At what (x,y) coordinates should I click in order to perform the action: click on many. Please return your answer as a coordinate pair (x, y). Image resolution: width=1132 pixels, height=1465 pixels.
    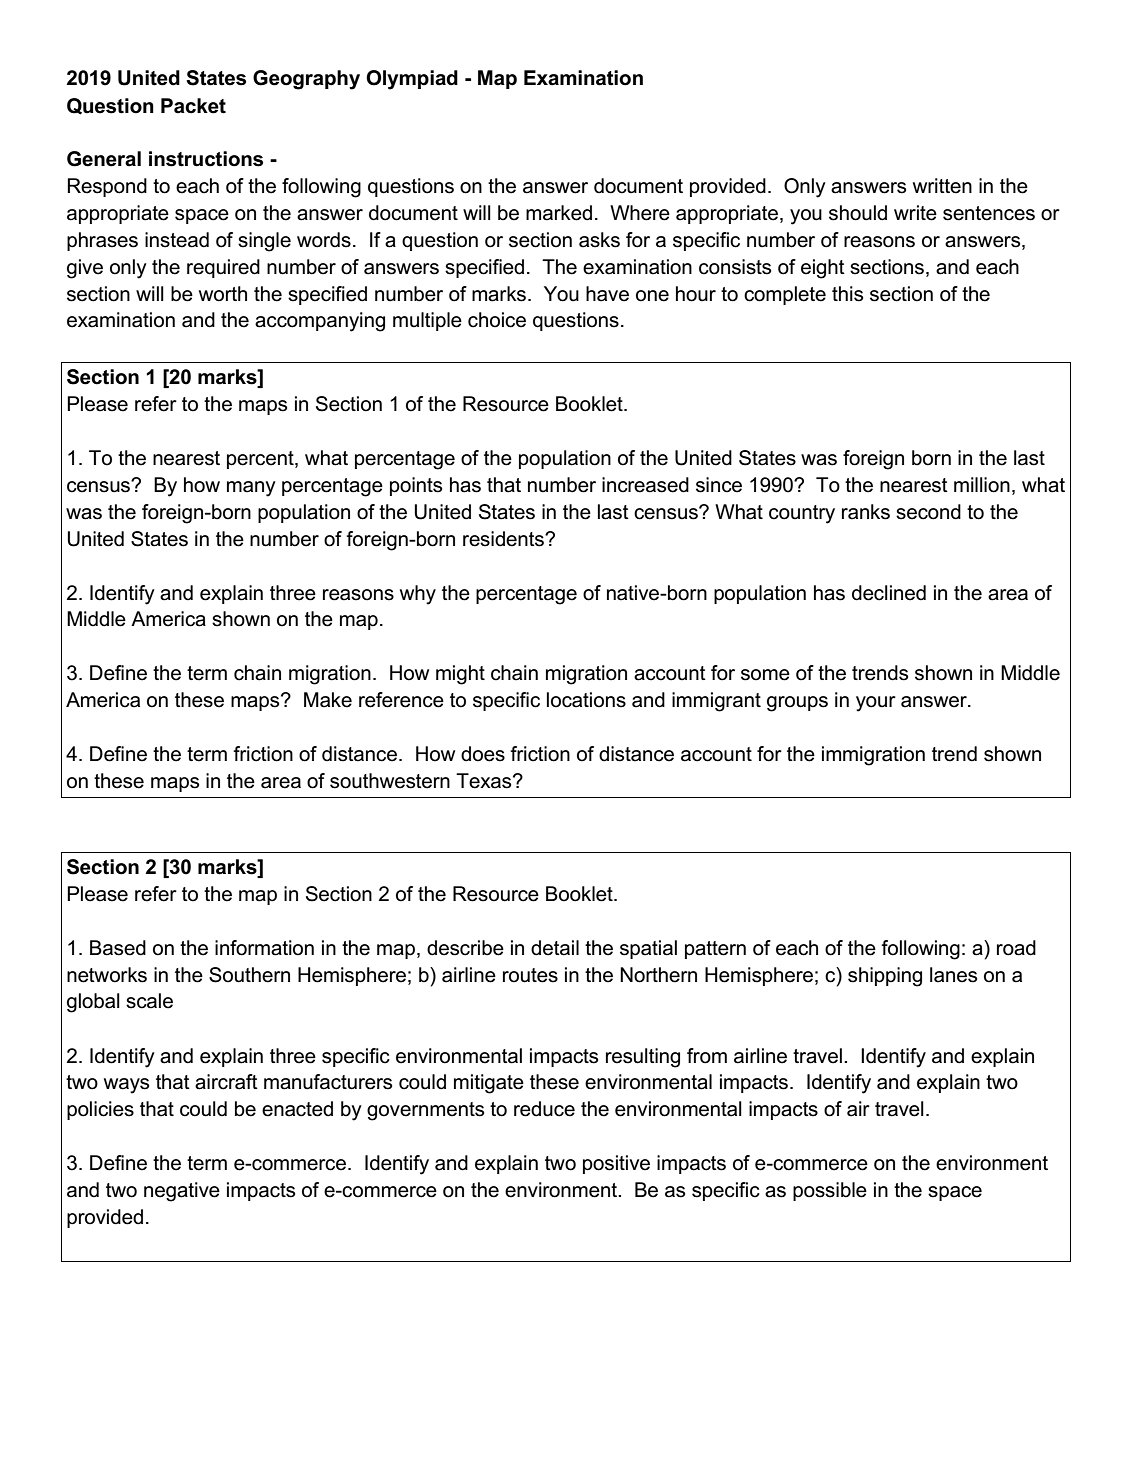
    Looking at the image, I should click on (251, 489).
